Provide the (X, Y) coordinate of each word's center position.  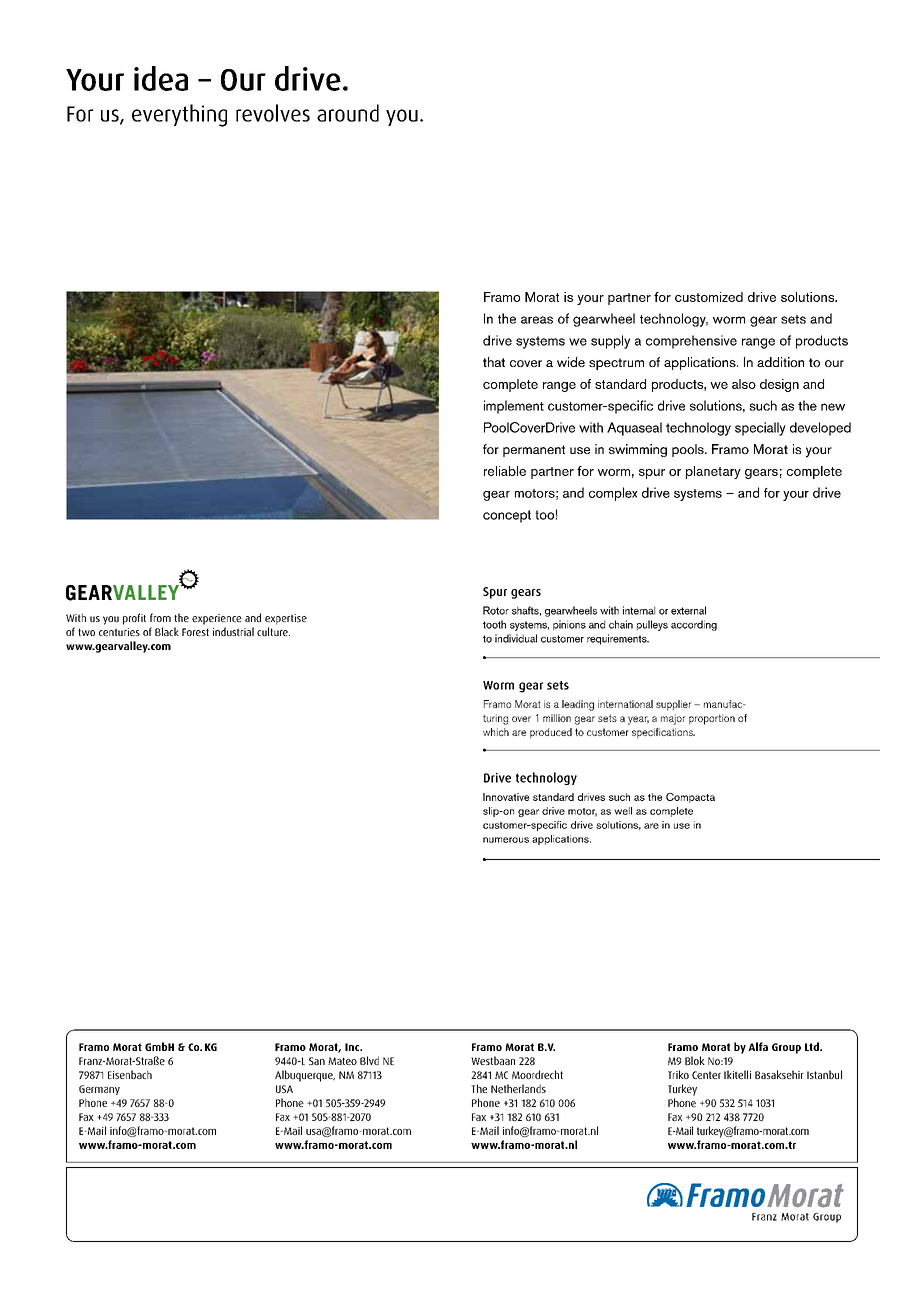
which (496, 732)
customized (709, 297)
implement (514, 407)
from (160, 617)
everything (179, 115)
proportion (712, 719)
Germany (99, 1090)
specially (760, 429)
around (348, 113)
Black (167, 631)
